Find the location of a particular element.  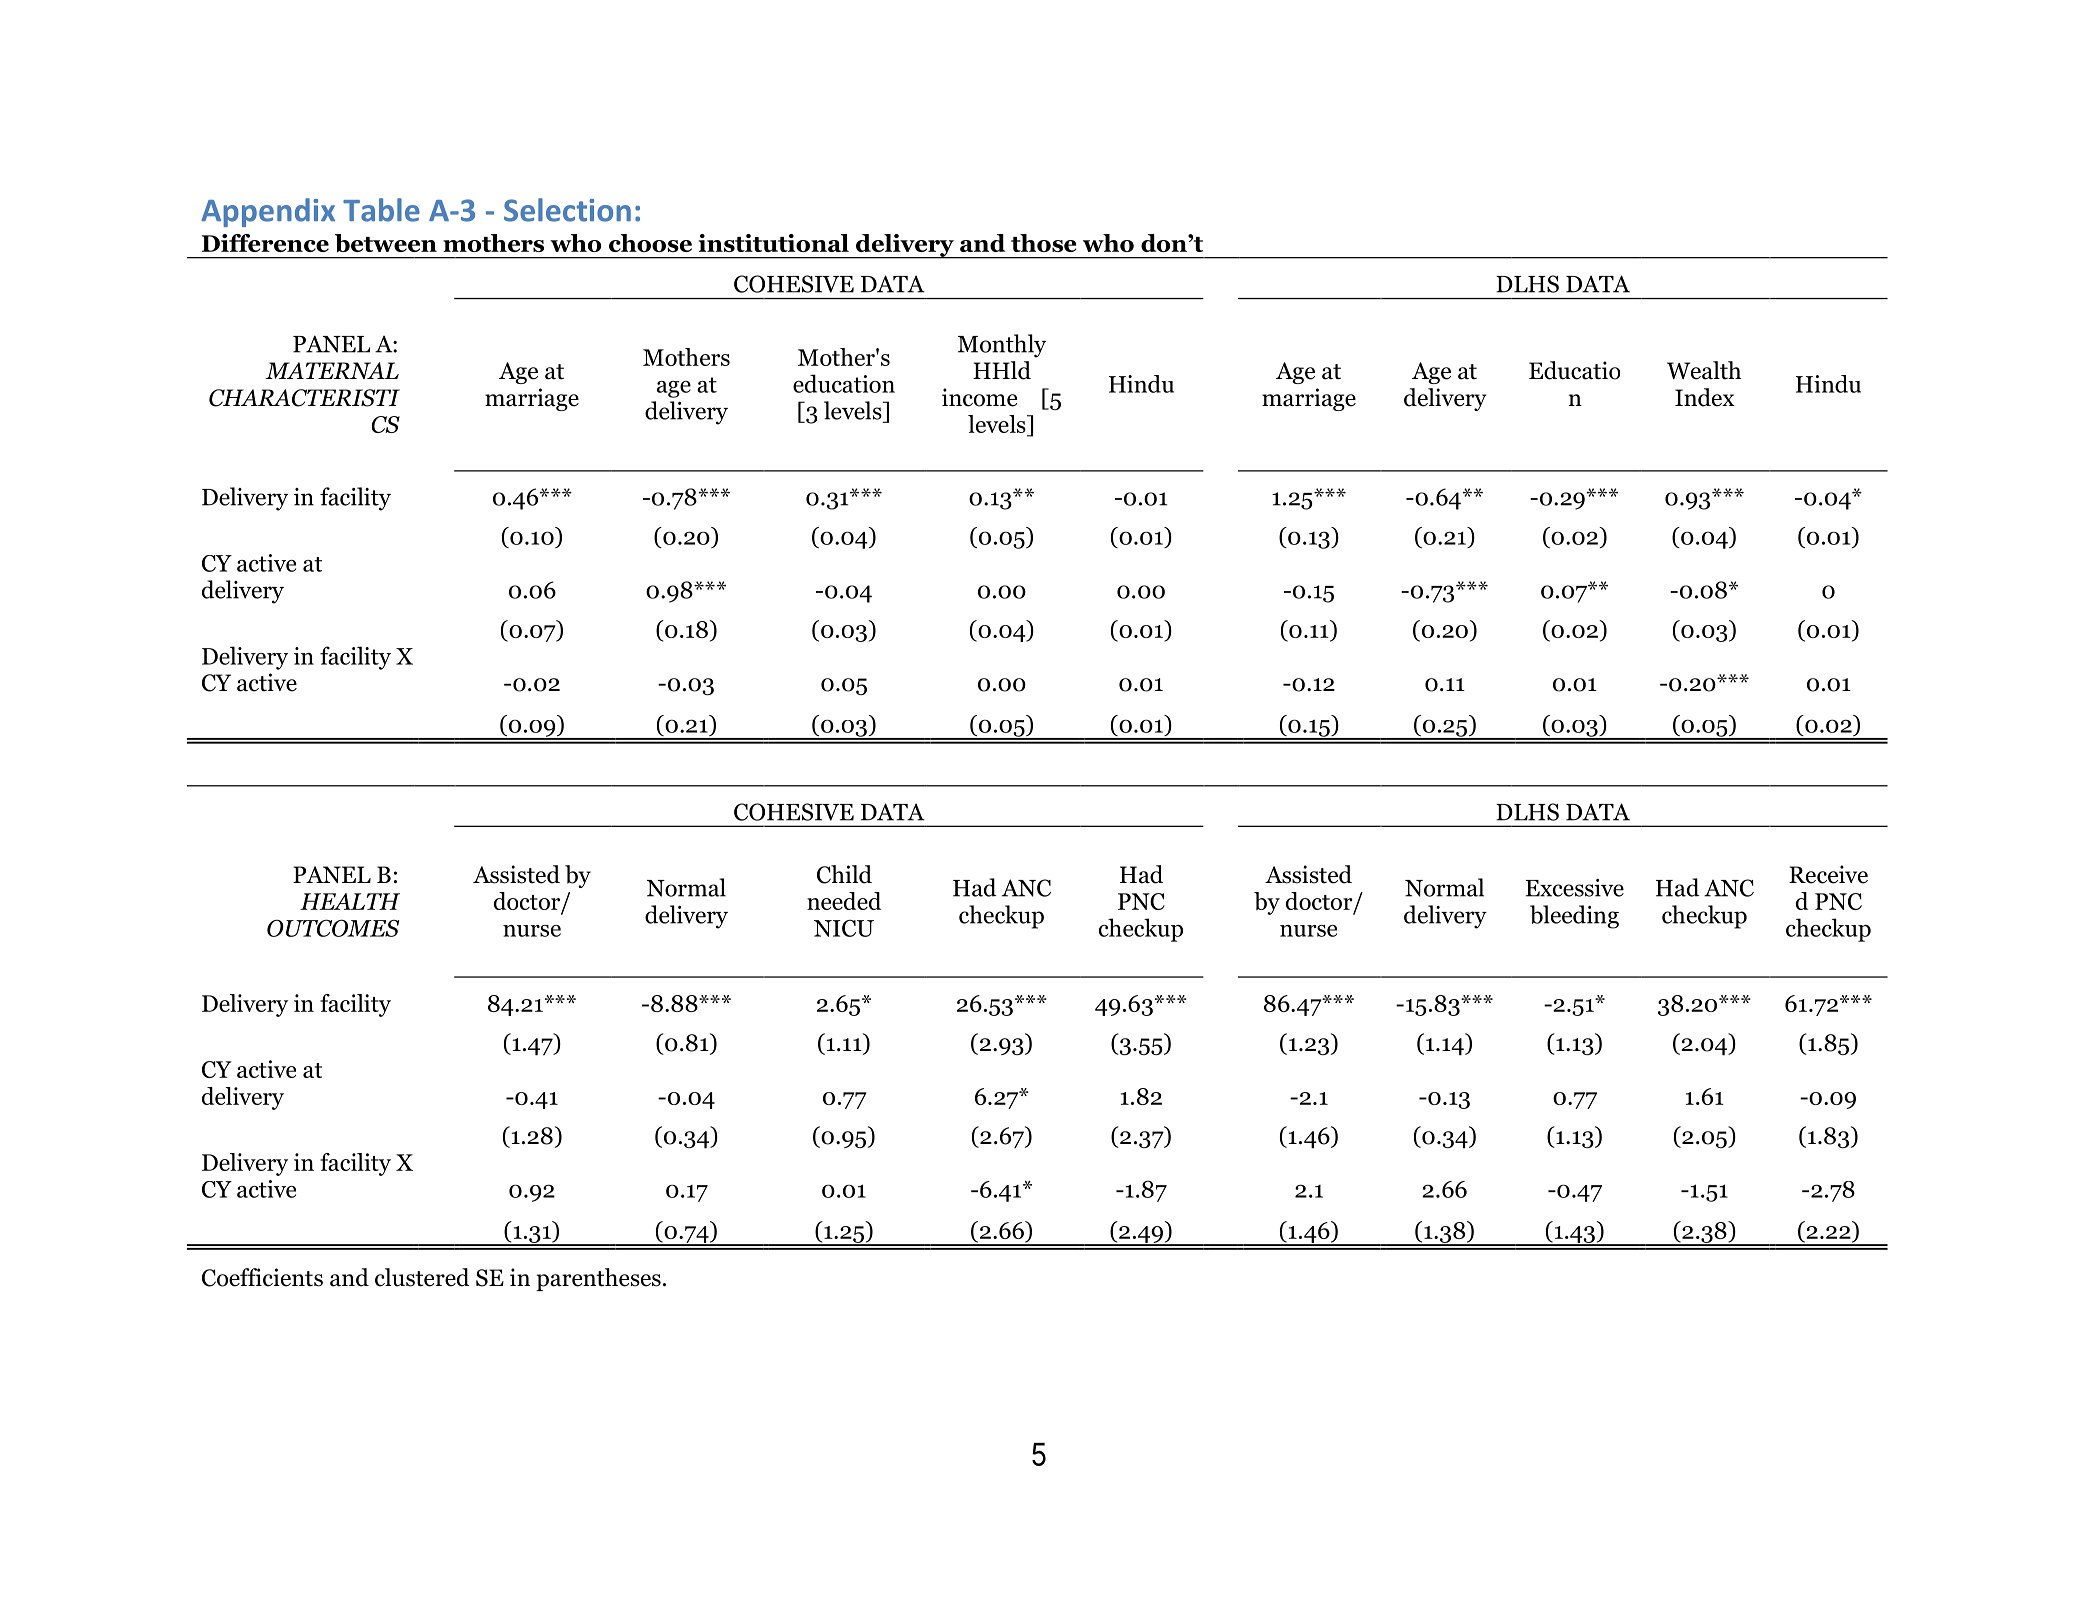

Child is located at coordinates (844, 874).
